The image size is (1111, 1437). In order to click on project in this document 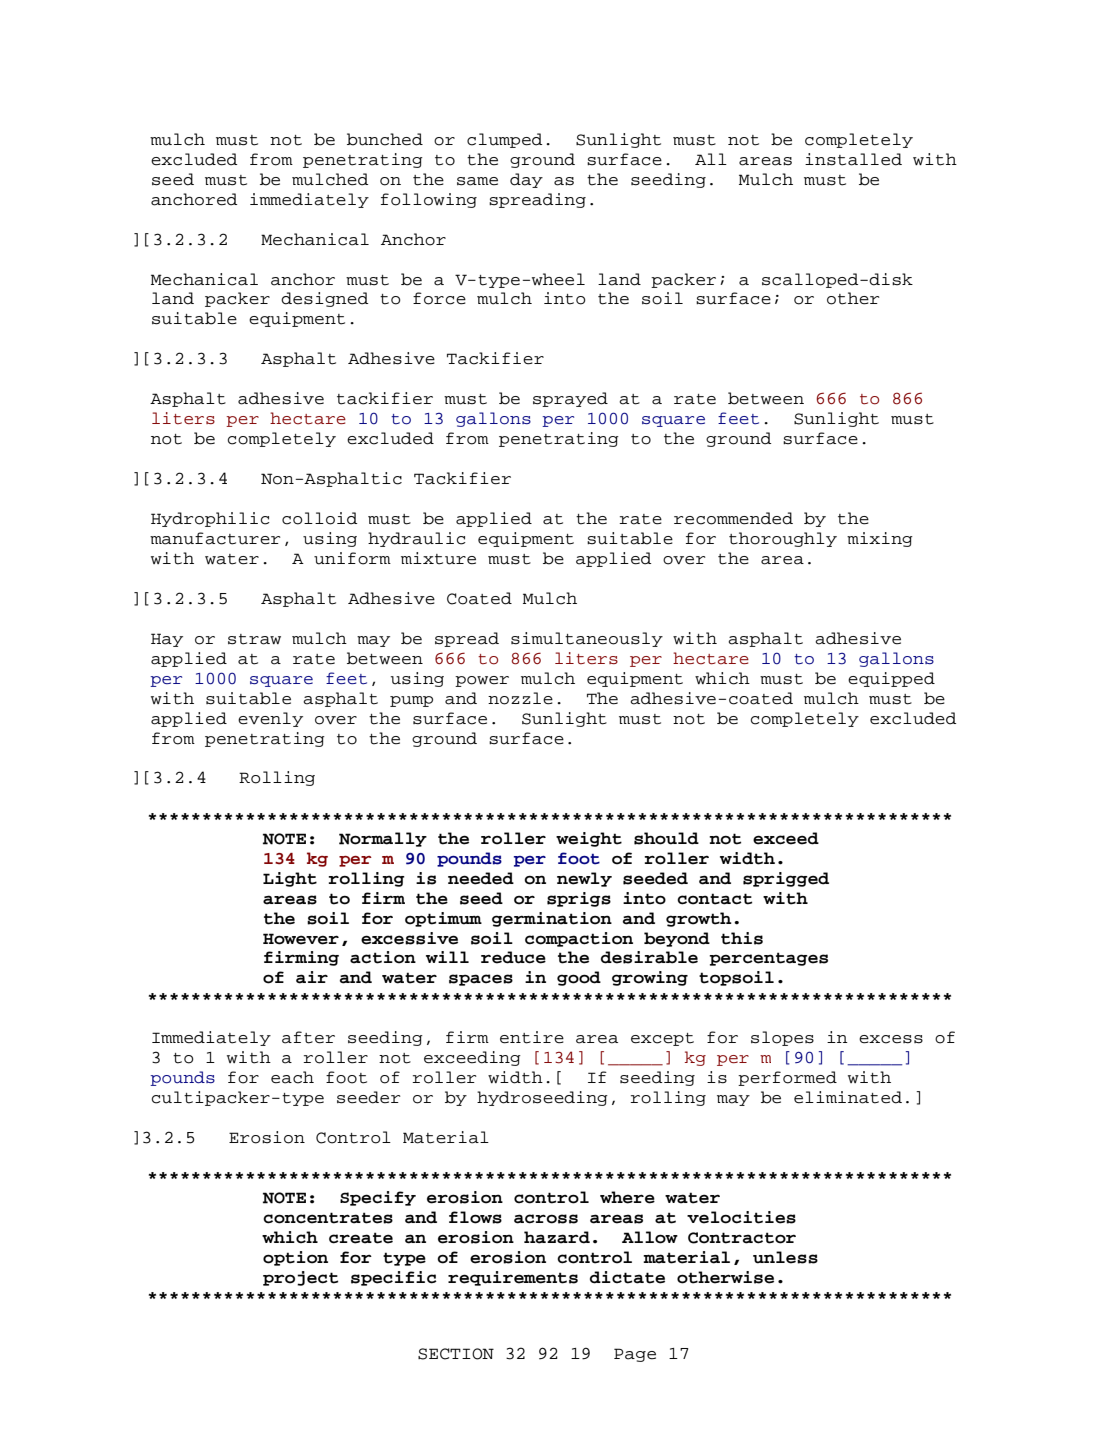, I will do `click(300, 1278)`.
